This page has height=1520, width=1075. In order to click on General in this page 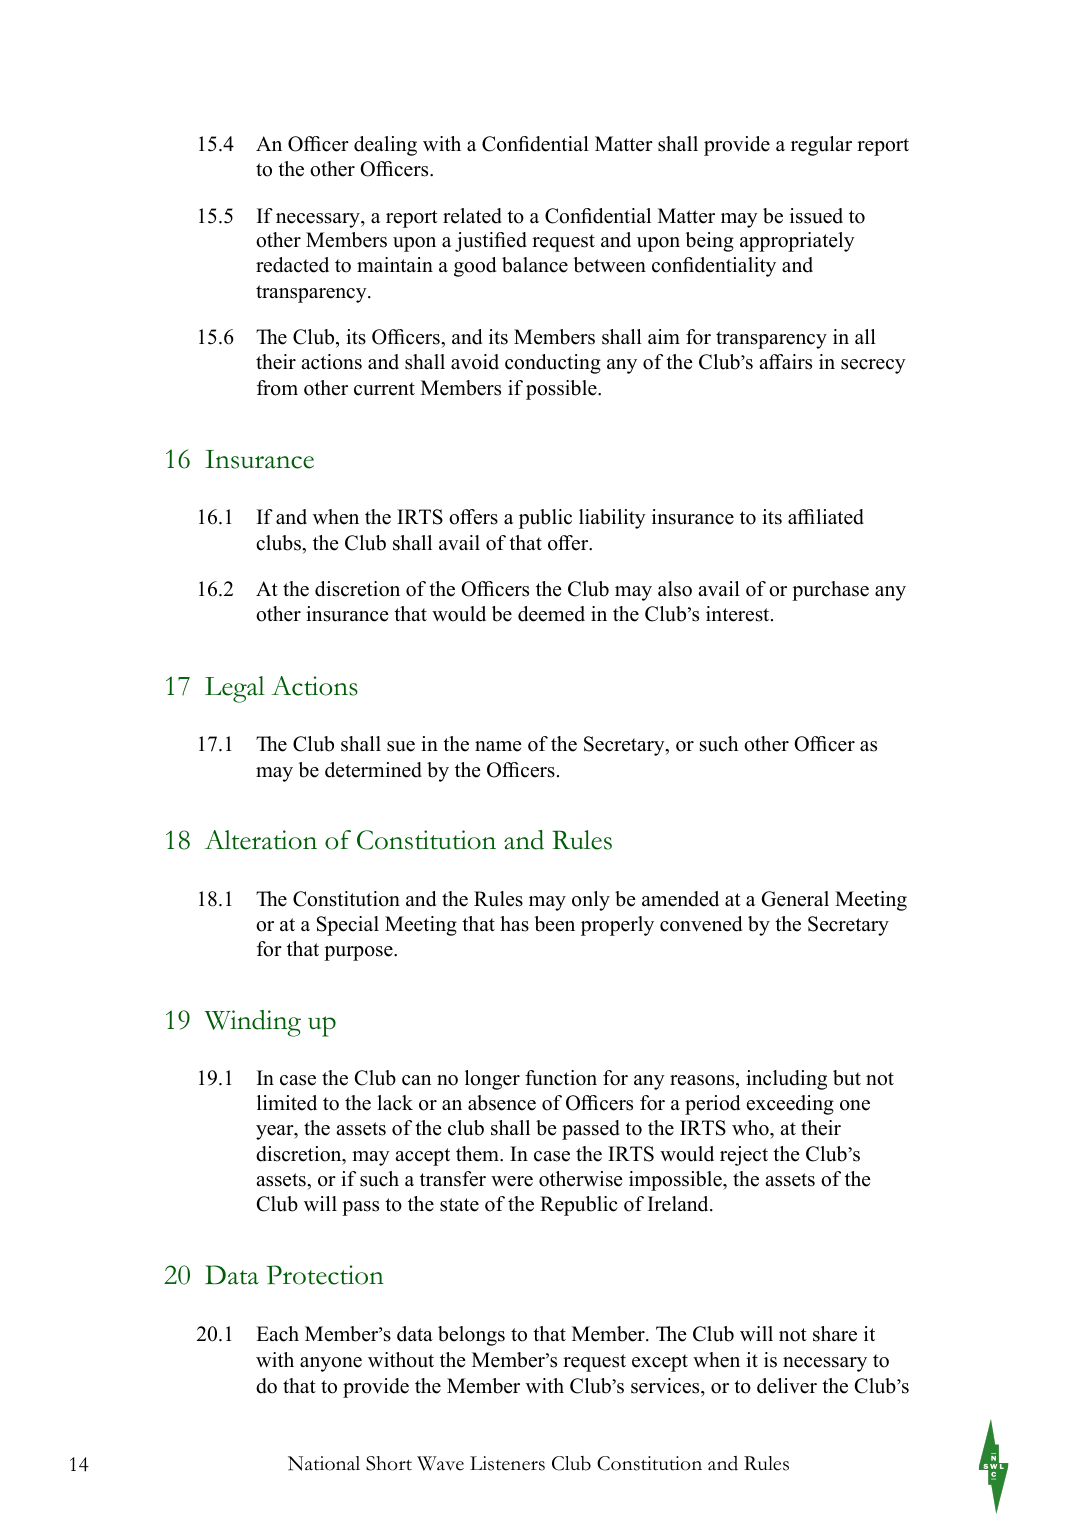, I will do `click(795, 899)`.
